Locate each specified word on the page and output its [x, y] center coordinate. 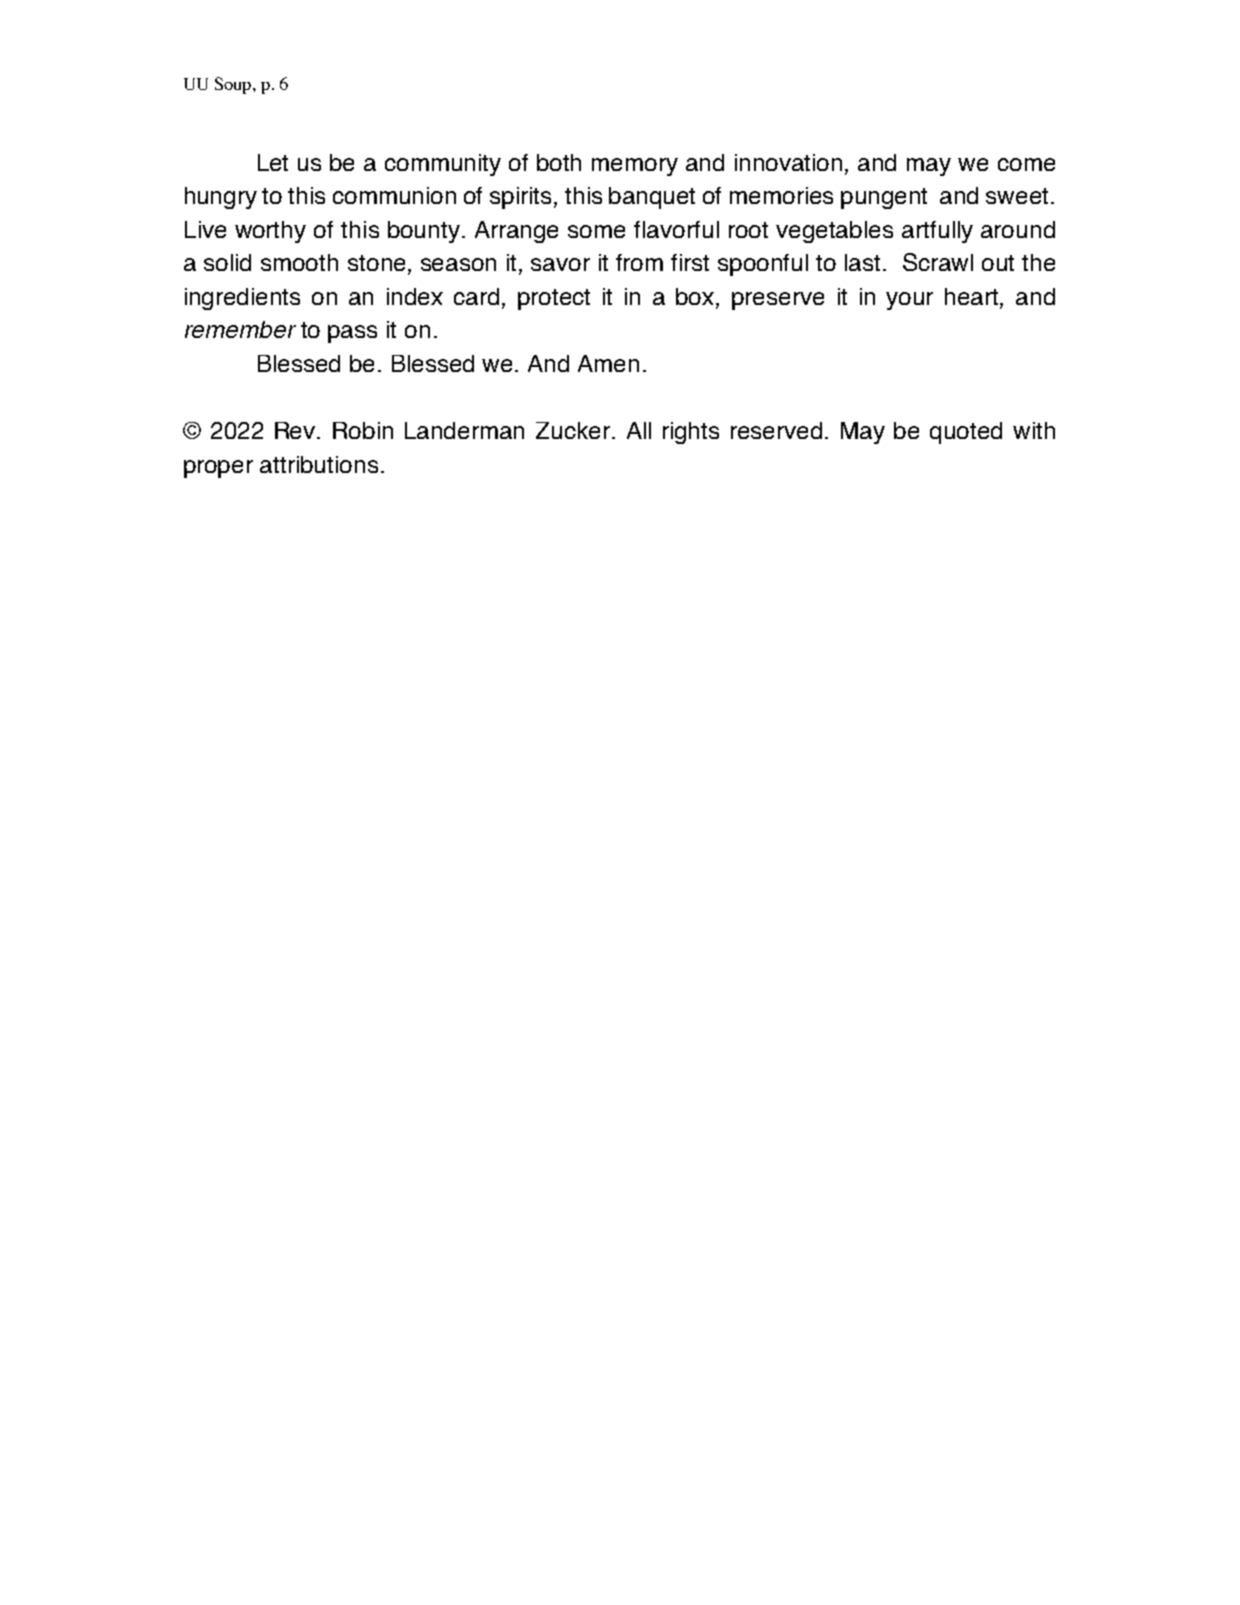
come [1026, 164]
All [639, 430]
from [639, 262]
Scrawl [938, 262]
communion [394, 195]
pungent [884, 198]
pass [352, 334]
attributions [319, 464]
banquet [652, 198]
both [559, 162]
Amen [608, 363]
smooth [299, 262]
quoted [966, 433]
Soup [234, 85]
